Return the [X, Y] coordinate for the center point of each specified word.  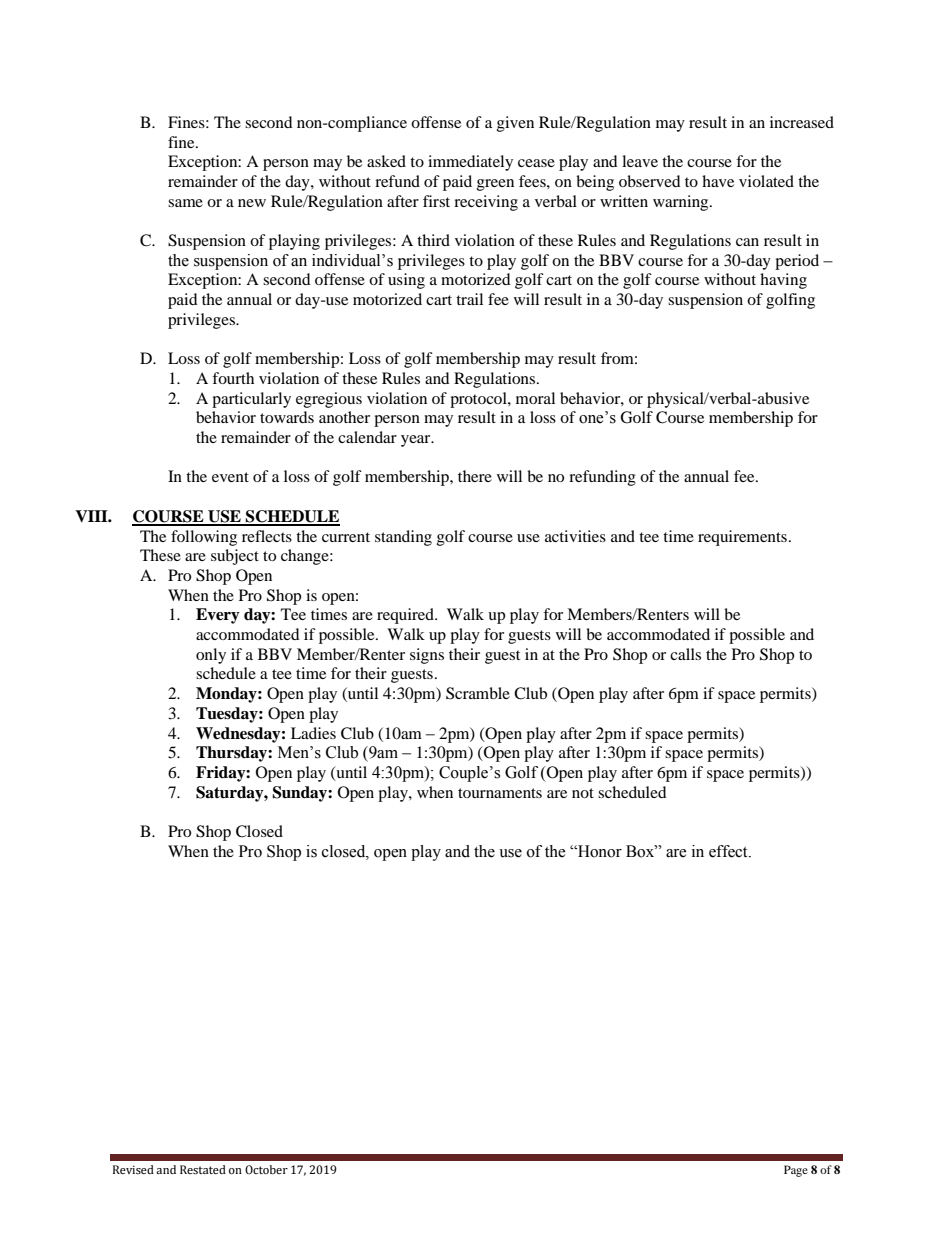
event [230, 477]
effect [729, 851]
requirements [742, 538]
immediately [470, 163]
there [475, 476]
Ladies [313, 733]
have [718, 181]
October [266, 1169]
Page [796, 1171]
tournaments [500, 793]
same [185, 203]
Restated [203, 1170]
